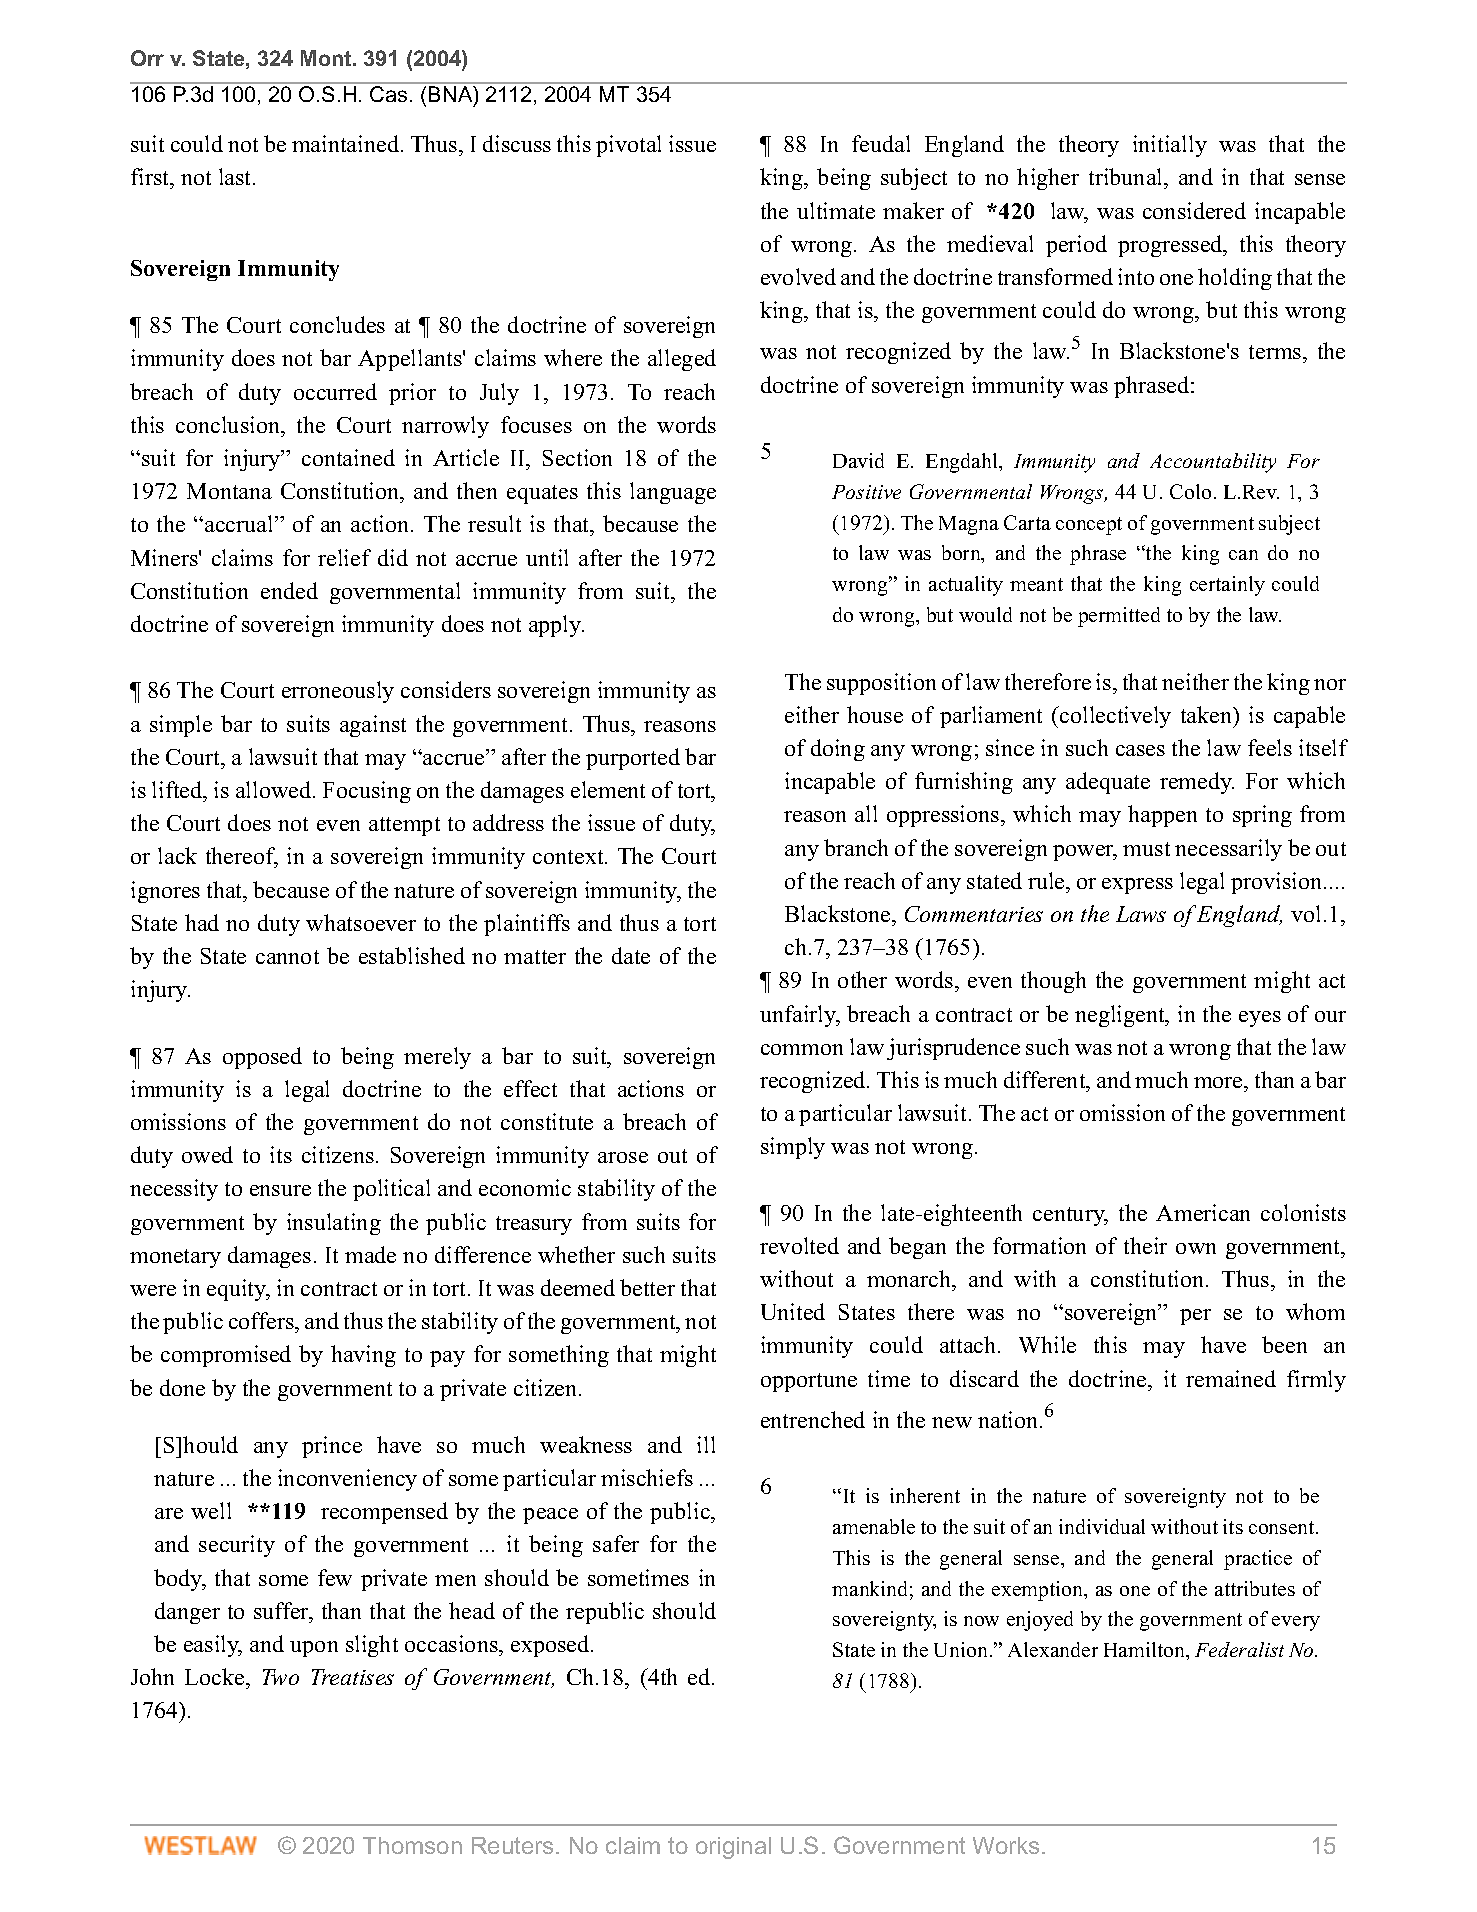 This screenshot has height=1912, width=1477. I want to click on maintained, so click(347, 143).
